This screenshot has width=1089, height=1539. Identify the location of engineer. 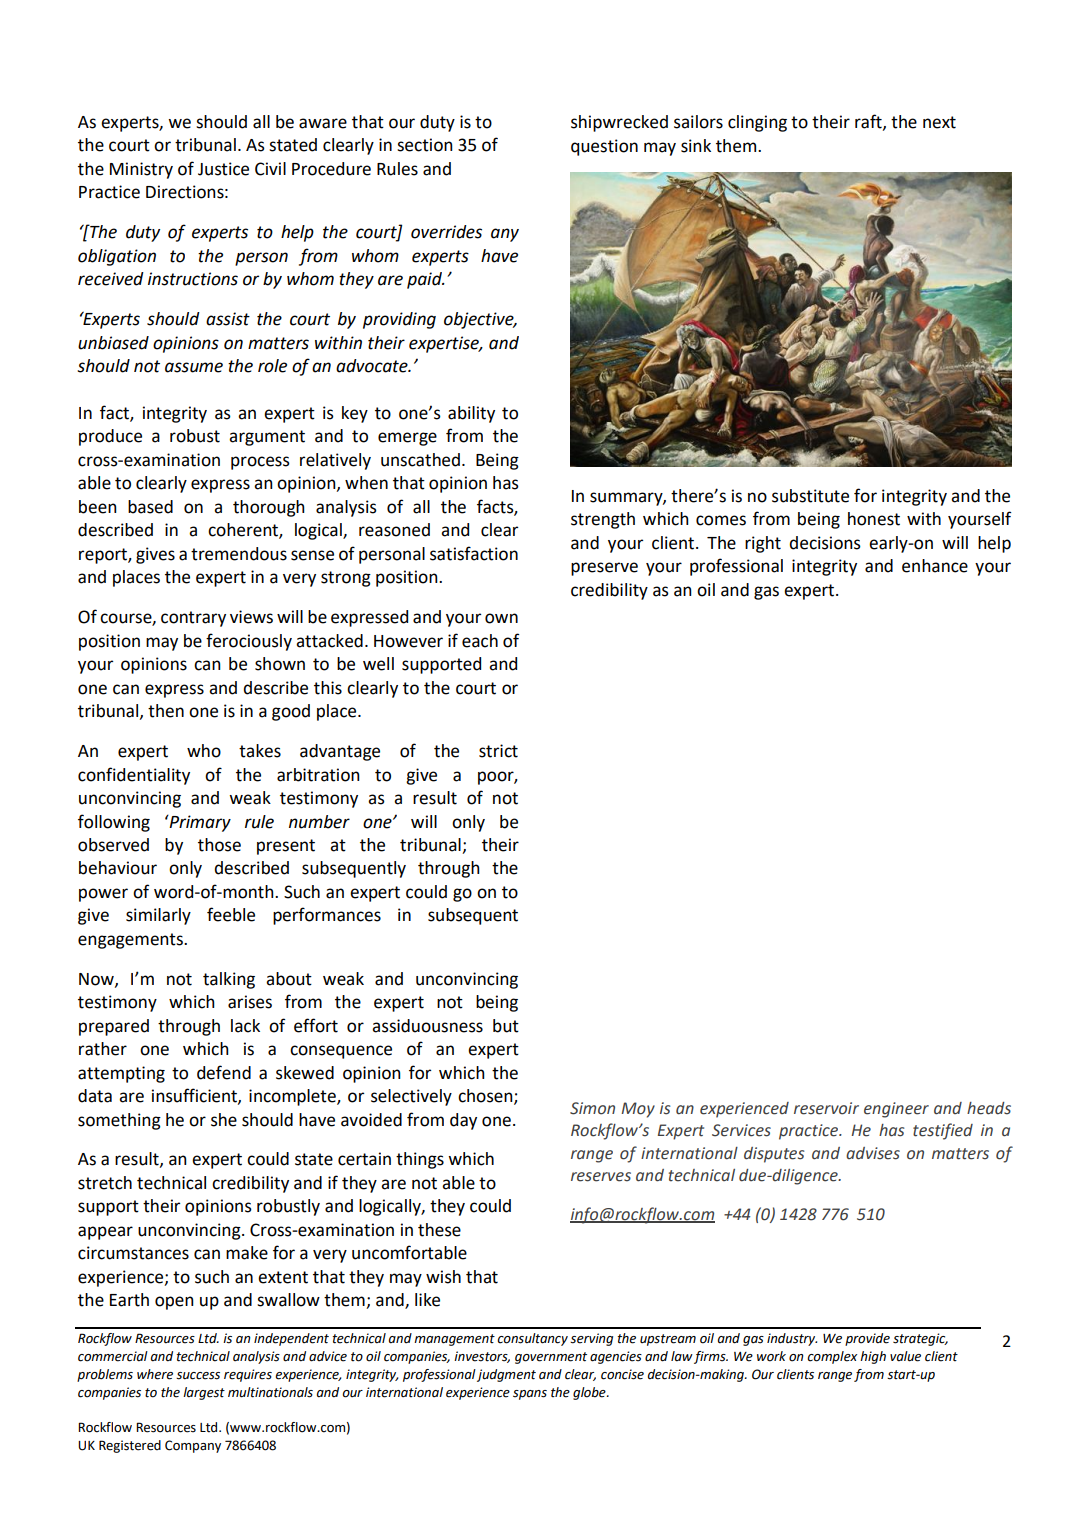
(896, 1110).
